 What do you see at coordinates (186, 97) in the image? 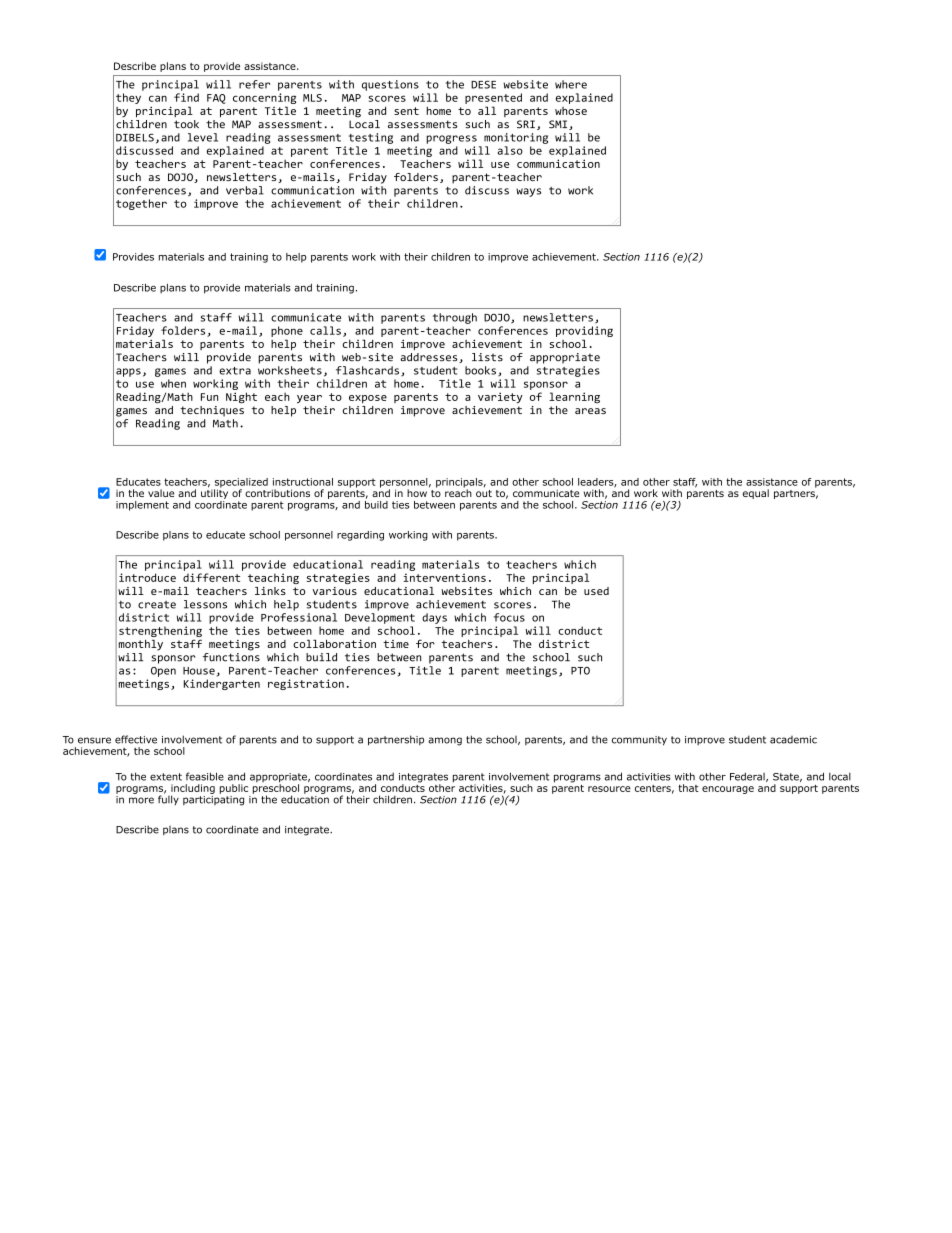
I see `find` at bounding box center [186, 97].
